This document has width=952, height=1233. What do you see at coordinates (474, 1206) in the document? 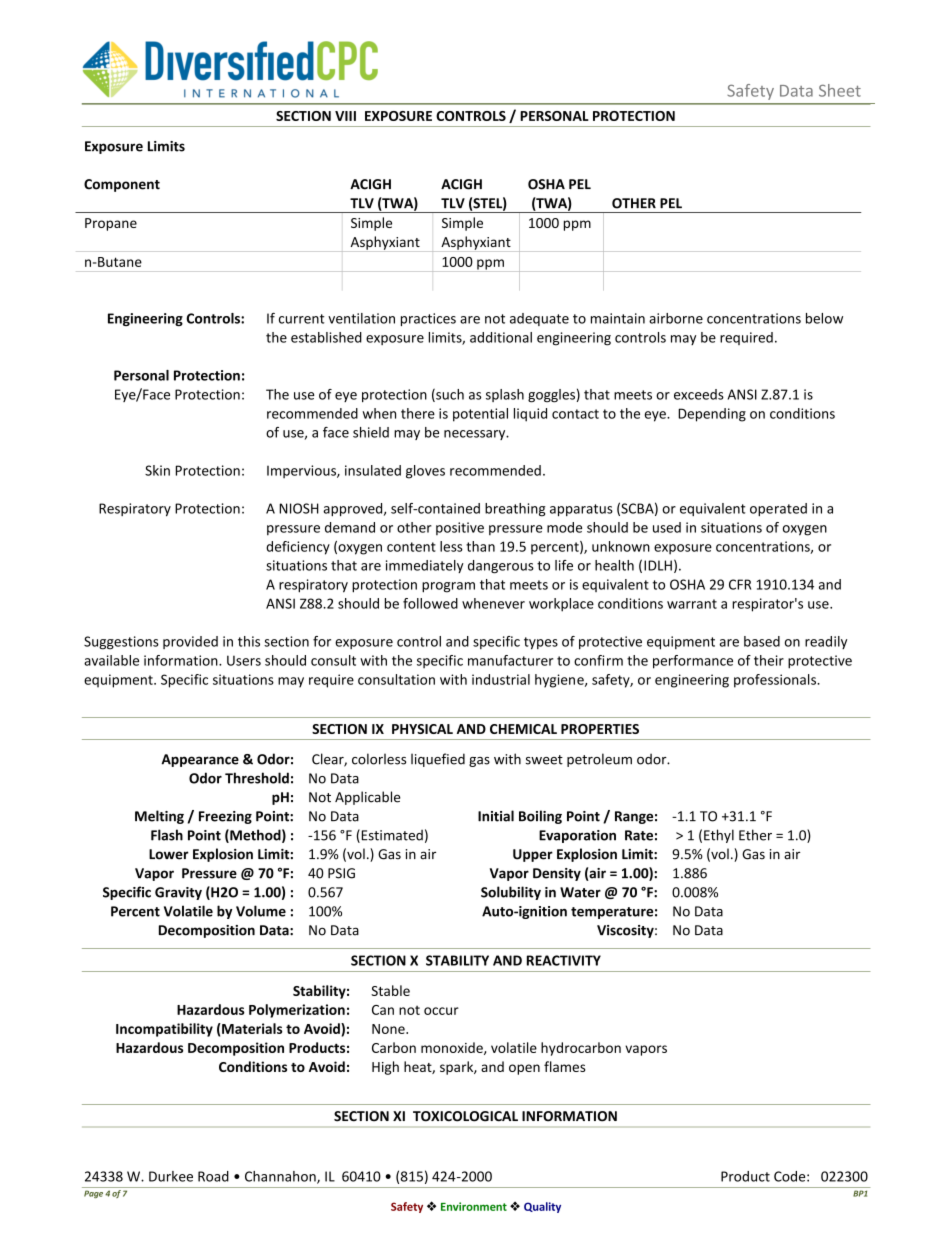
I see `Environment` at bounding box center [474, 1206].
